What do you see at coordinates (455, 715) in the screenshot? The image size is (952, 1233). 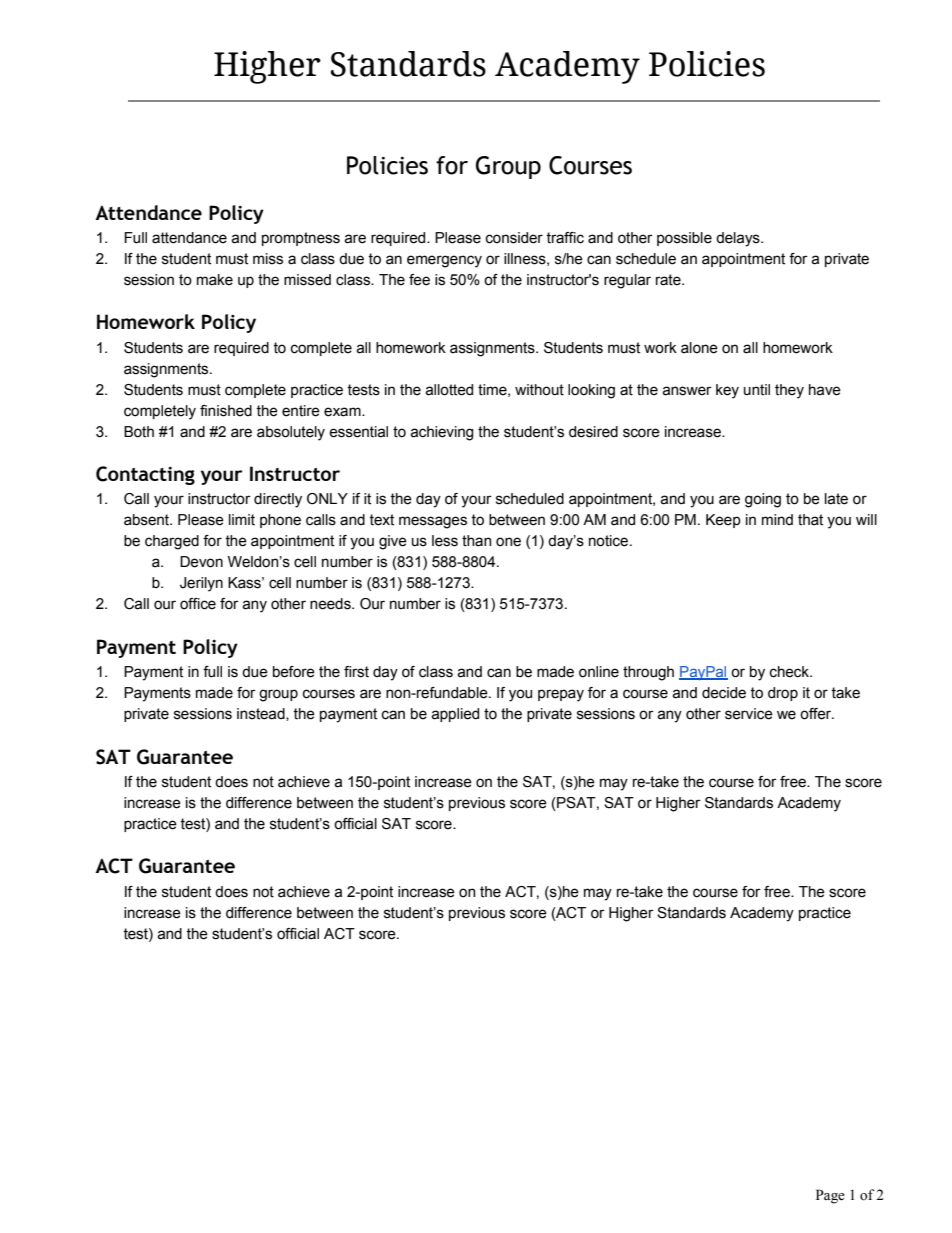 I see `applied` at bounding box center [455, 715].
